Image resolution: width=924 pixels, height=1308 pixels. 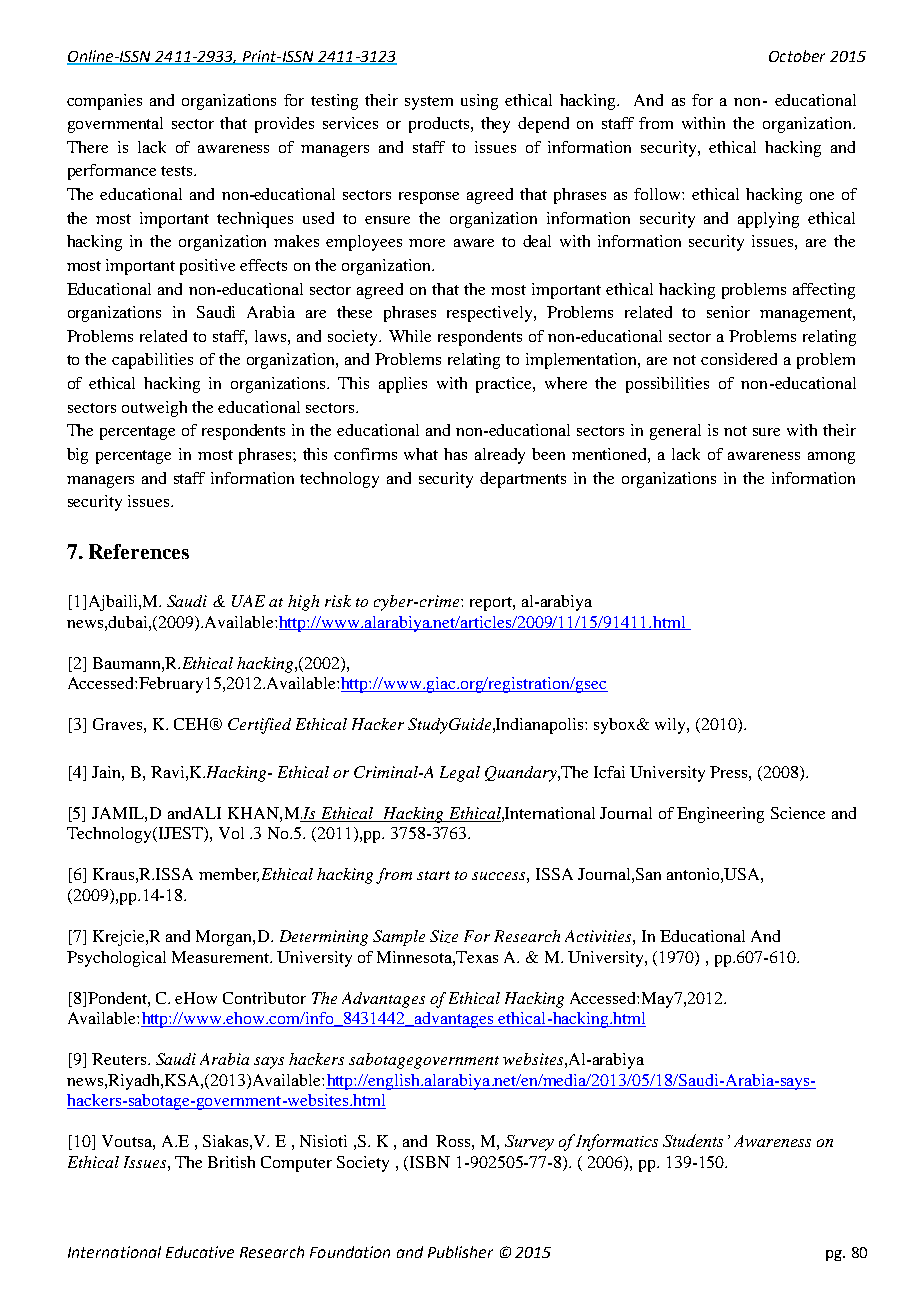 I want to click on companies, so click(x=104, y=102).
